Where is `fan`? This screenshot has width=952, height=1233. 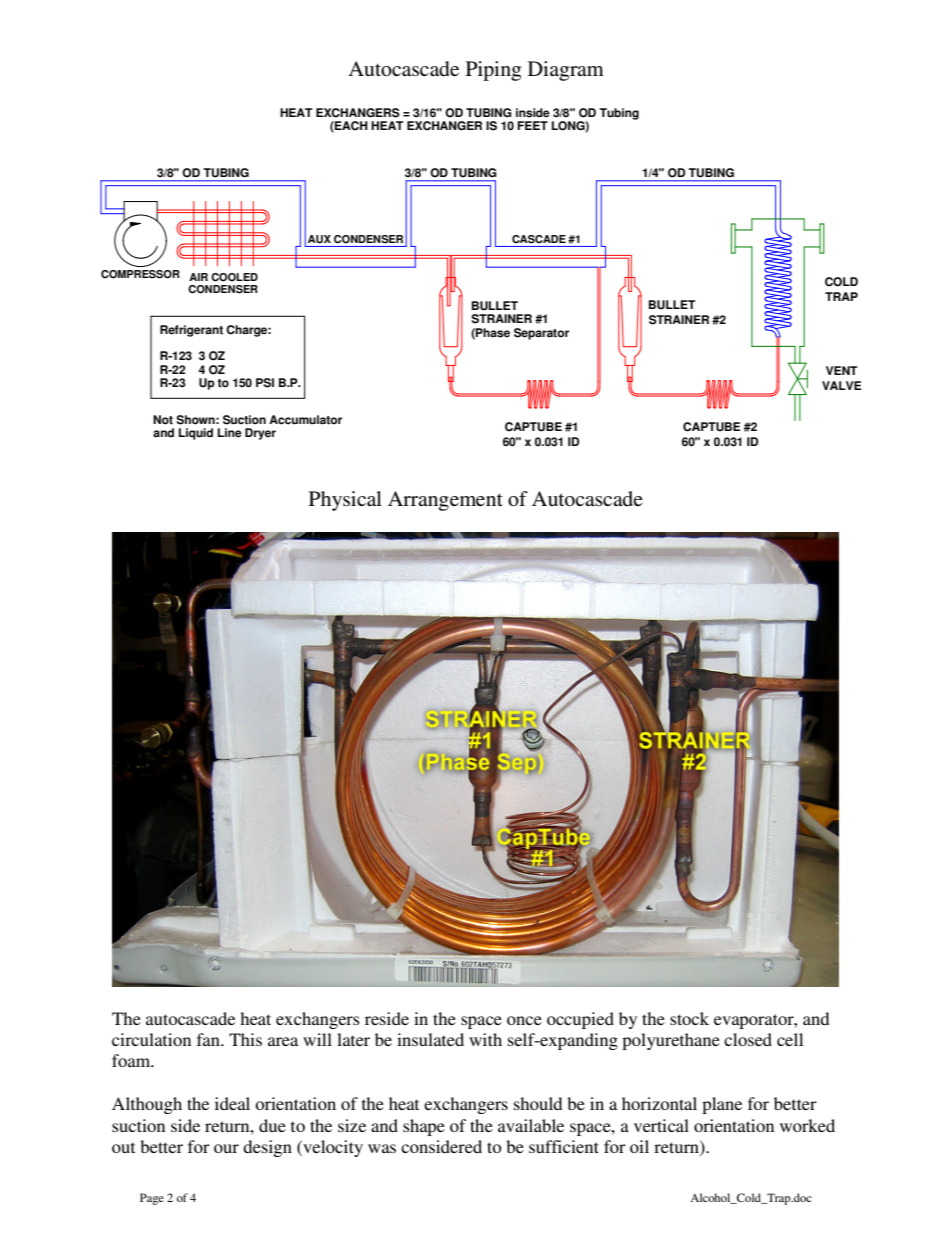
fan is located at coordinates (209, 1039).
